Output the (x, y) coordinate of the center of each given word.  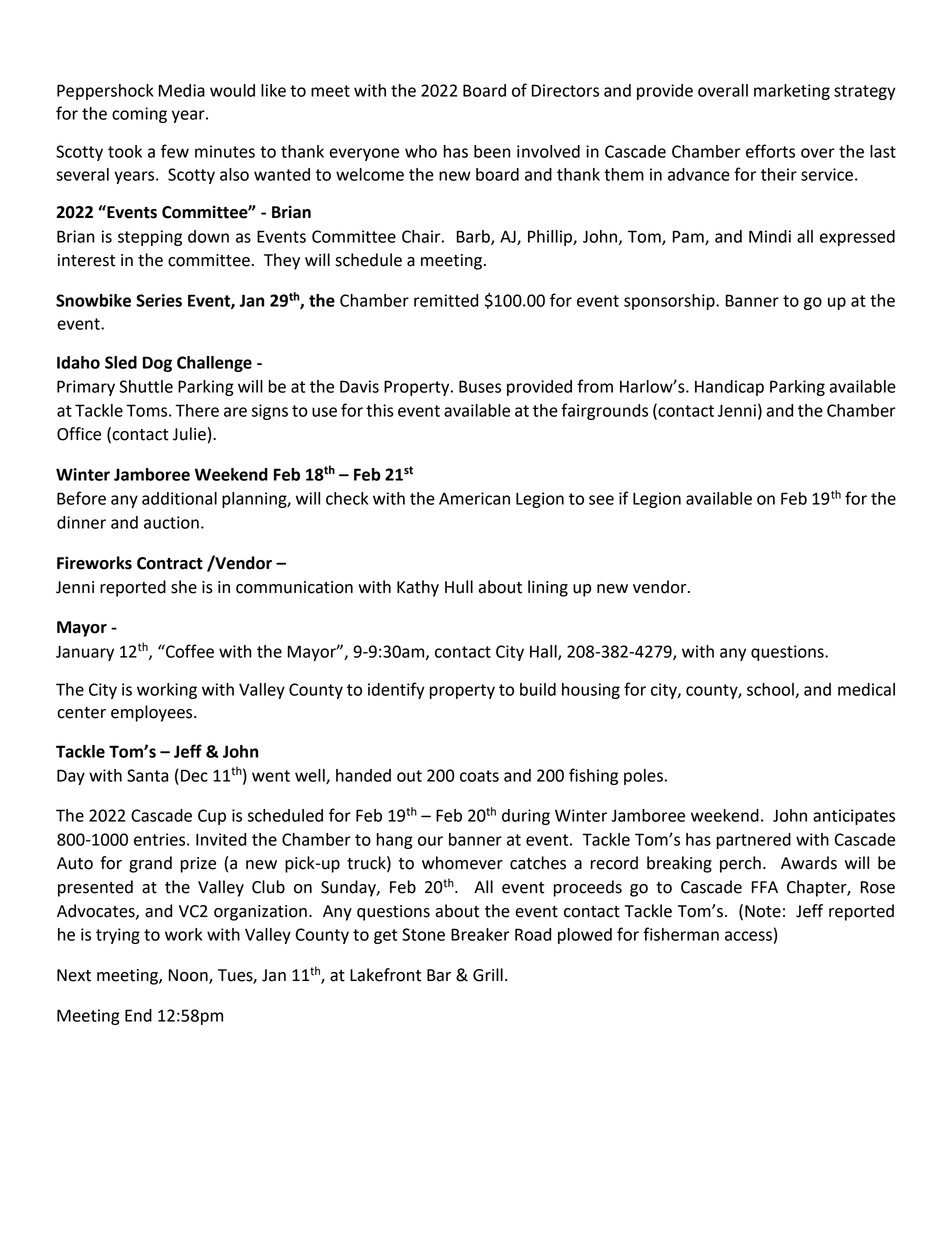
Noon (189, 976)
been (492, 151)
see (601, 500)
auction (171, 522)
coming (139, 115)
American (474, 498)
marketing (792, 92)
